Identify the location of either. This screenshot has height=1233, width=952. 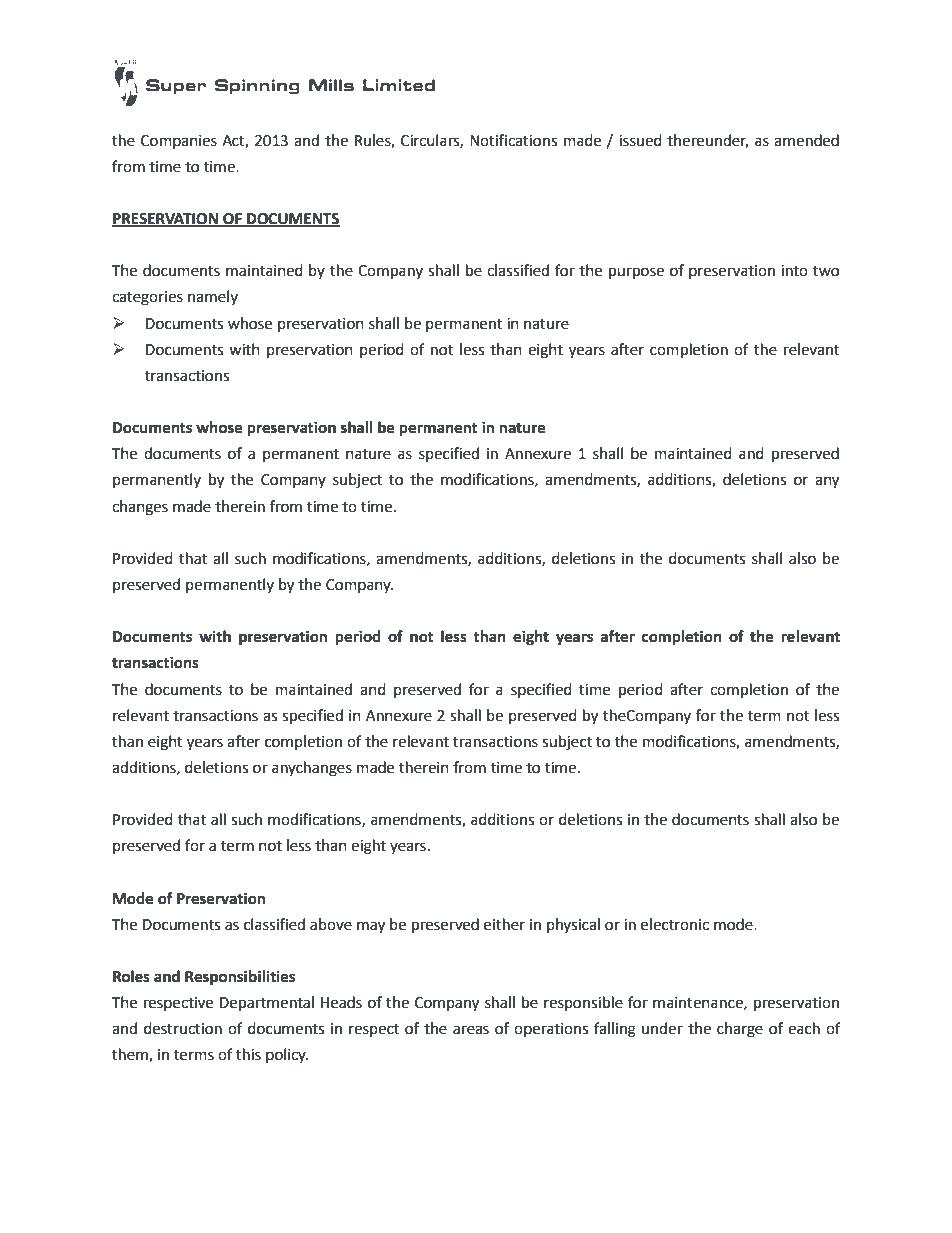
(504, 924).
